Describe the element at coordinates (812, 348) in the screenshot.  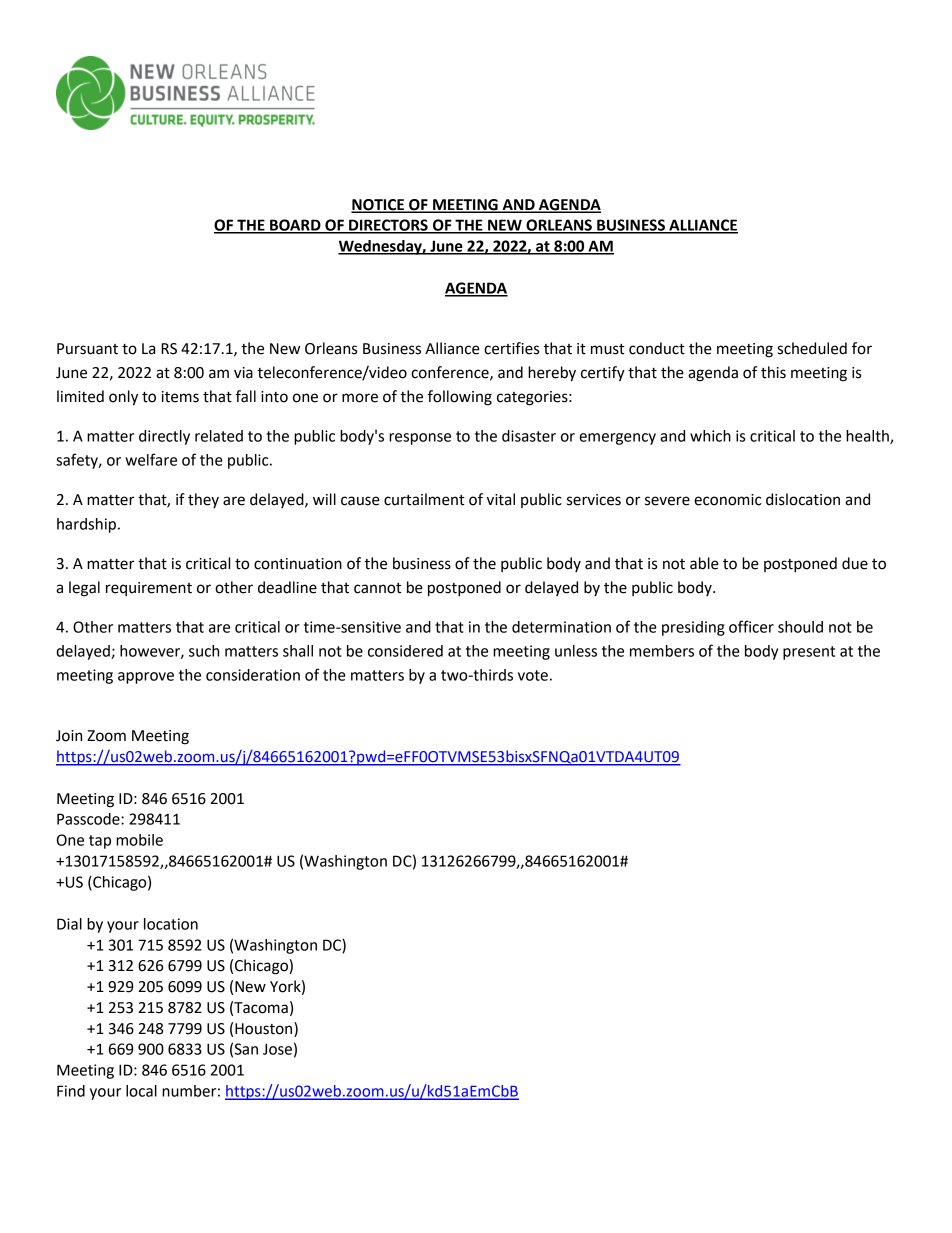
I see `scheduled` at that location.
